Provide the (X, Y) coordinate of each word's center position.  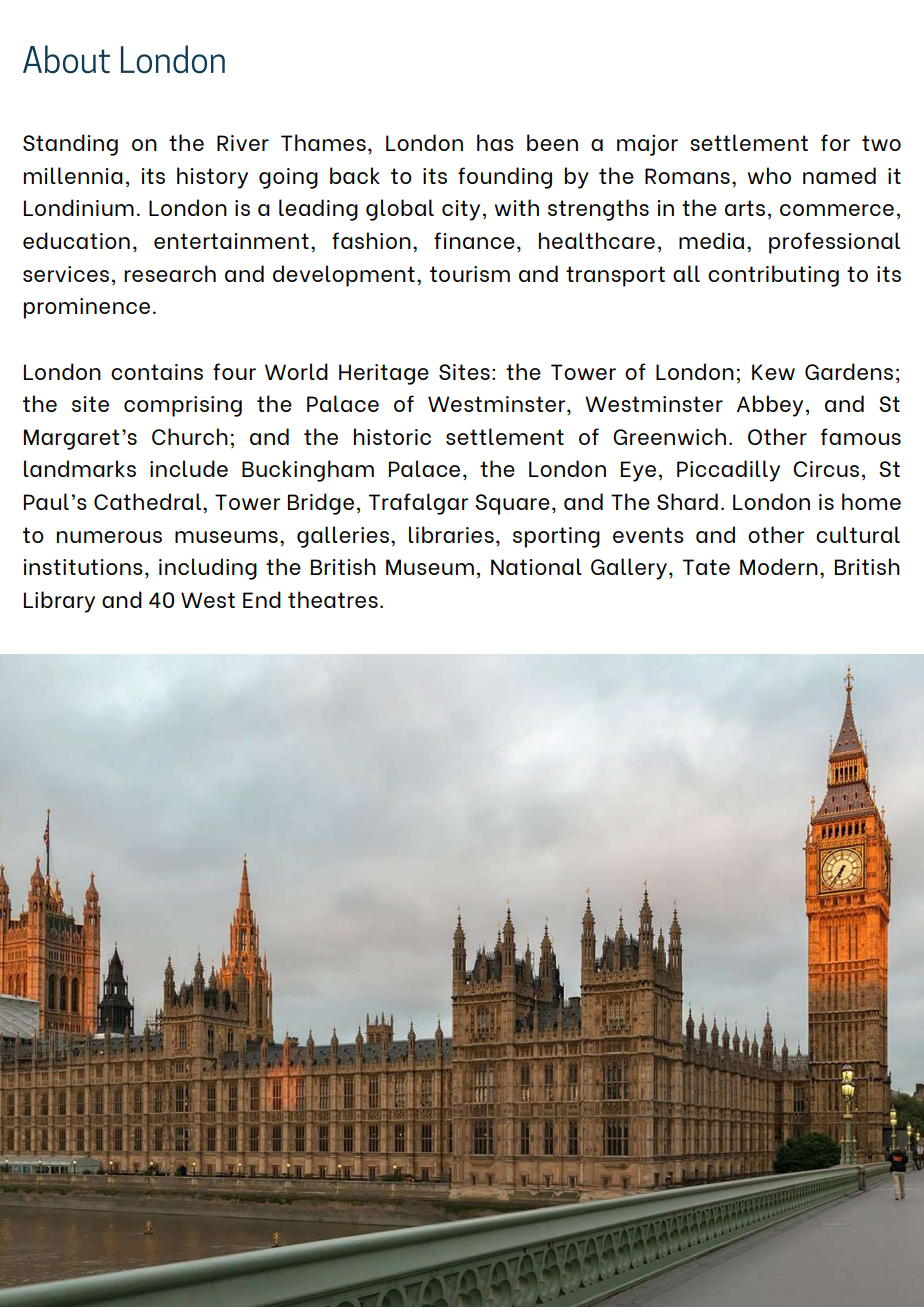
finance (474, 240)
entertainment (231, 241)
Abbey (770, 406)
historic (392, 436)
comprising (183, 406)
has (495, 142)
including (208, 569)
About (66, 59)
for (835, 142)
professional (834, 243)
